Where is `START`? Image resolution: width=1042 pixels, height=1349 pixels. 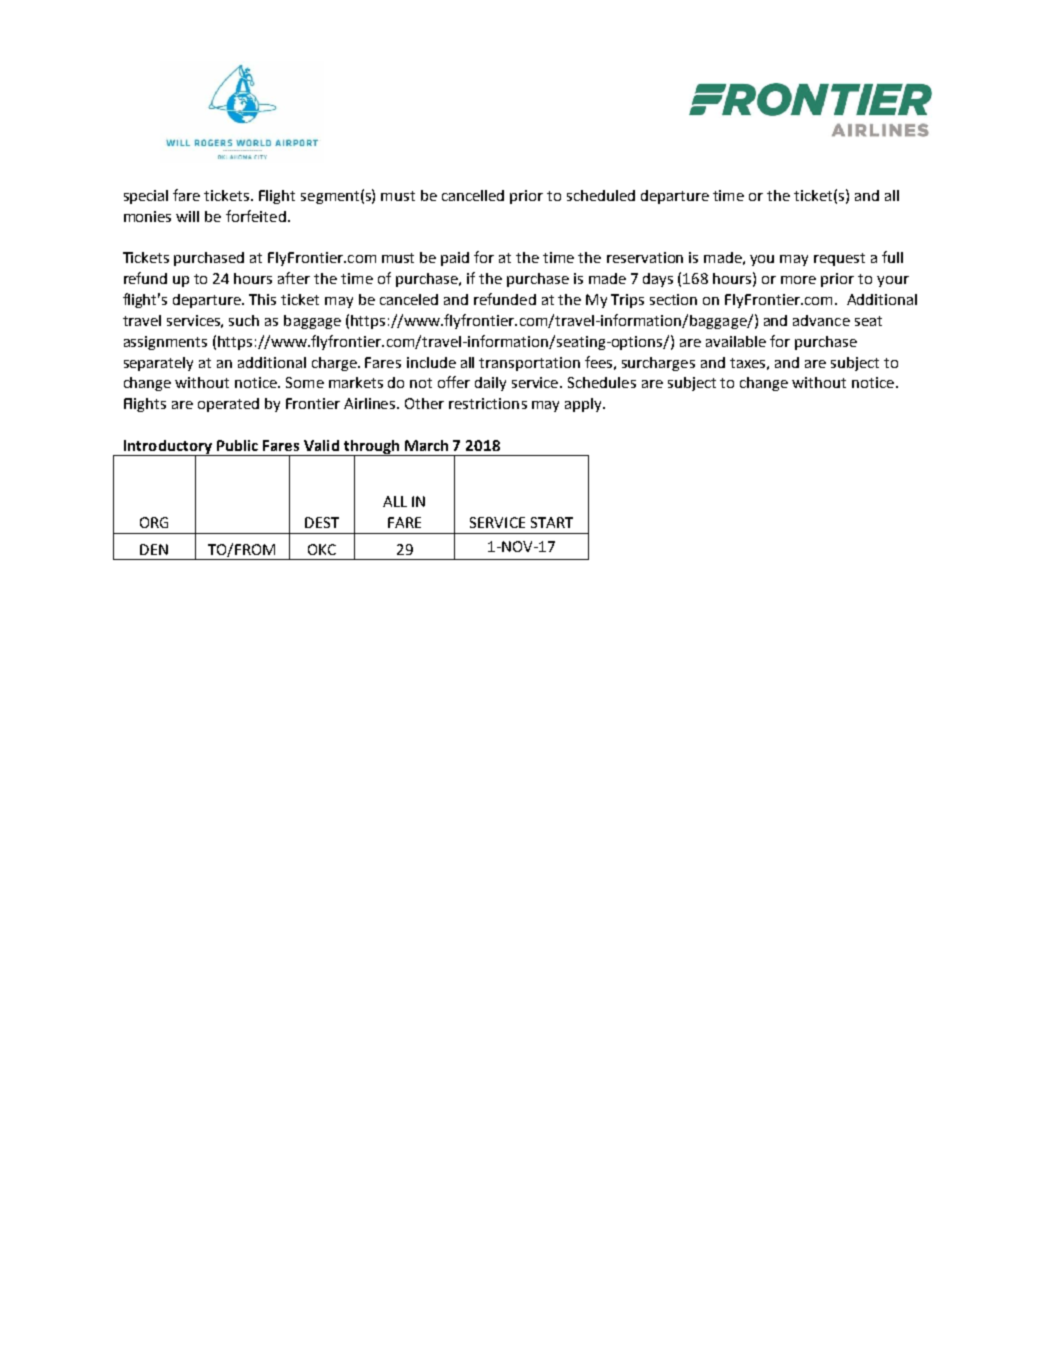
START is located at coordinates (552, 522).
